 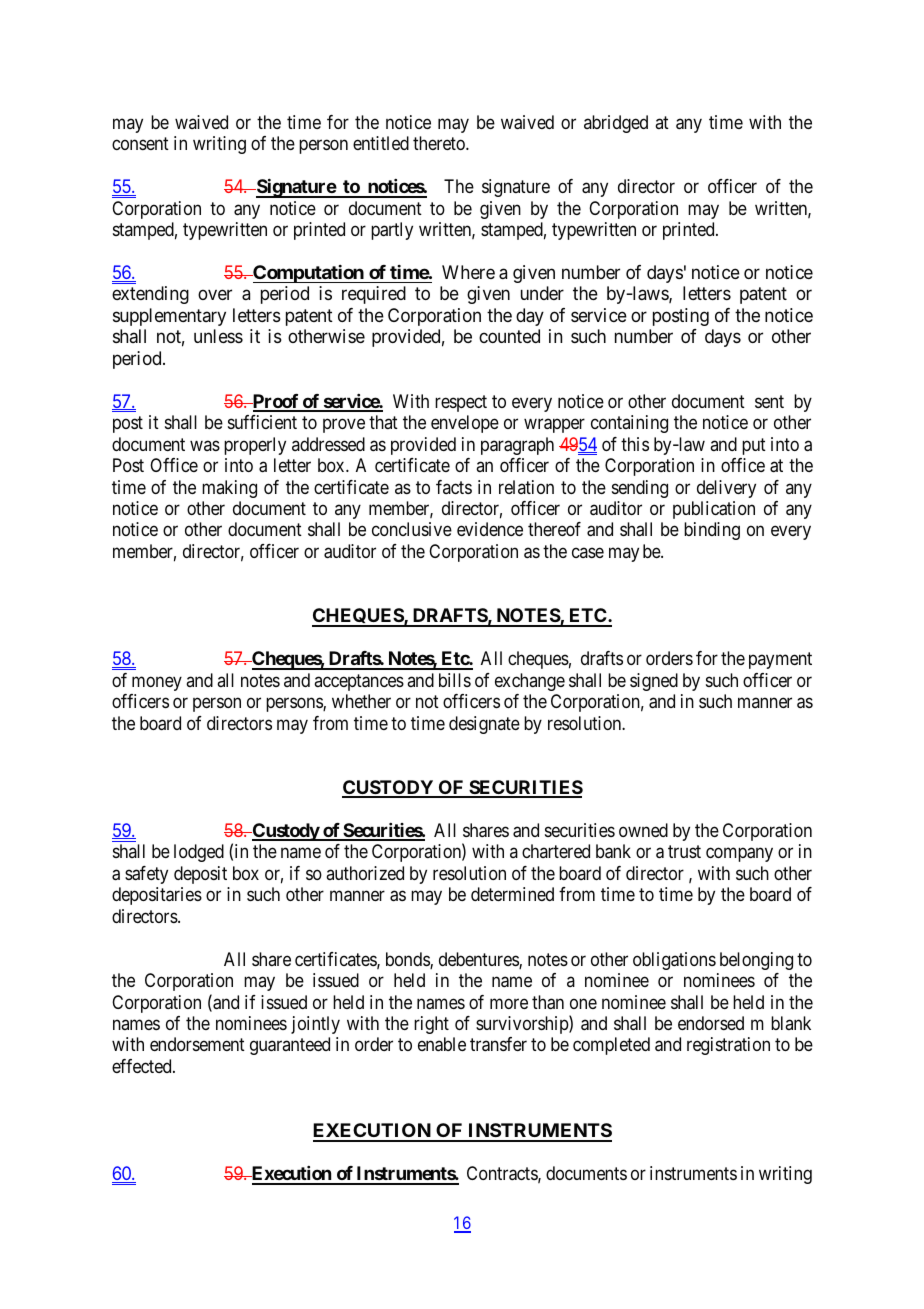 What do you see at coordinates (197, 1044) in the page?
I see `endorsement` at bounding box center [197, 1044].
